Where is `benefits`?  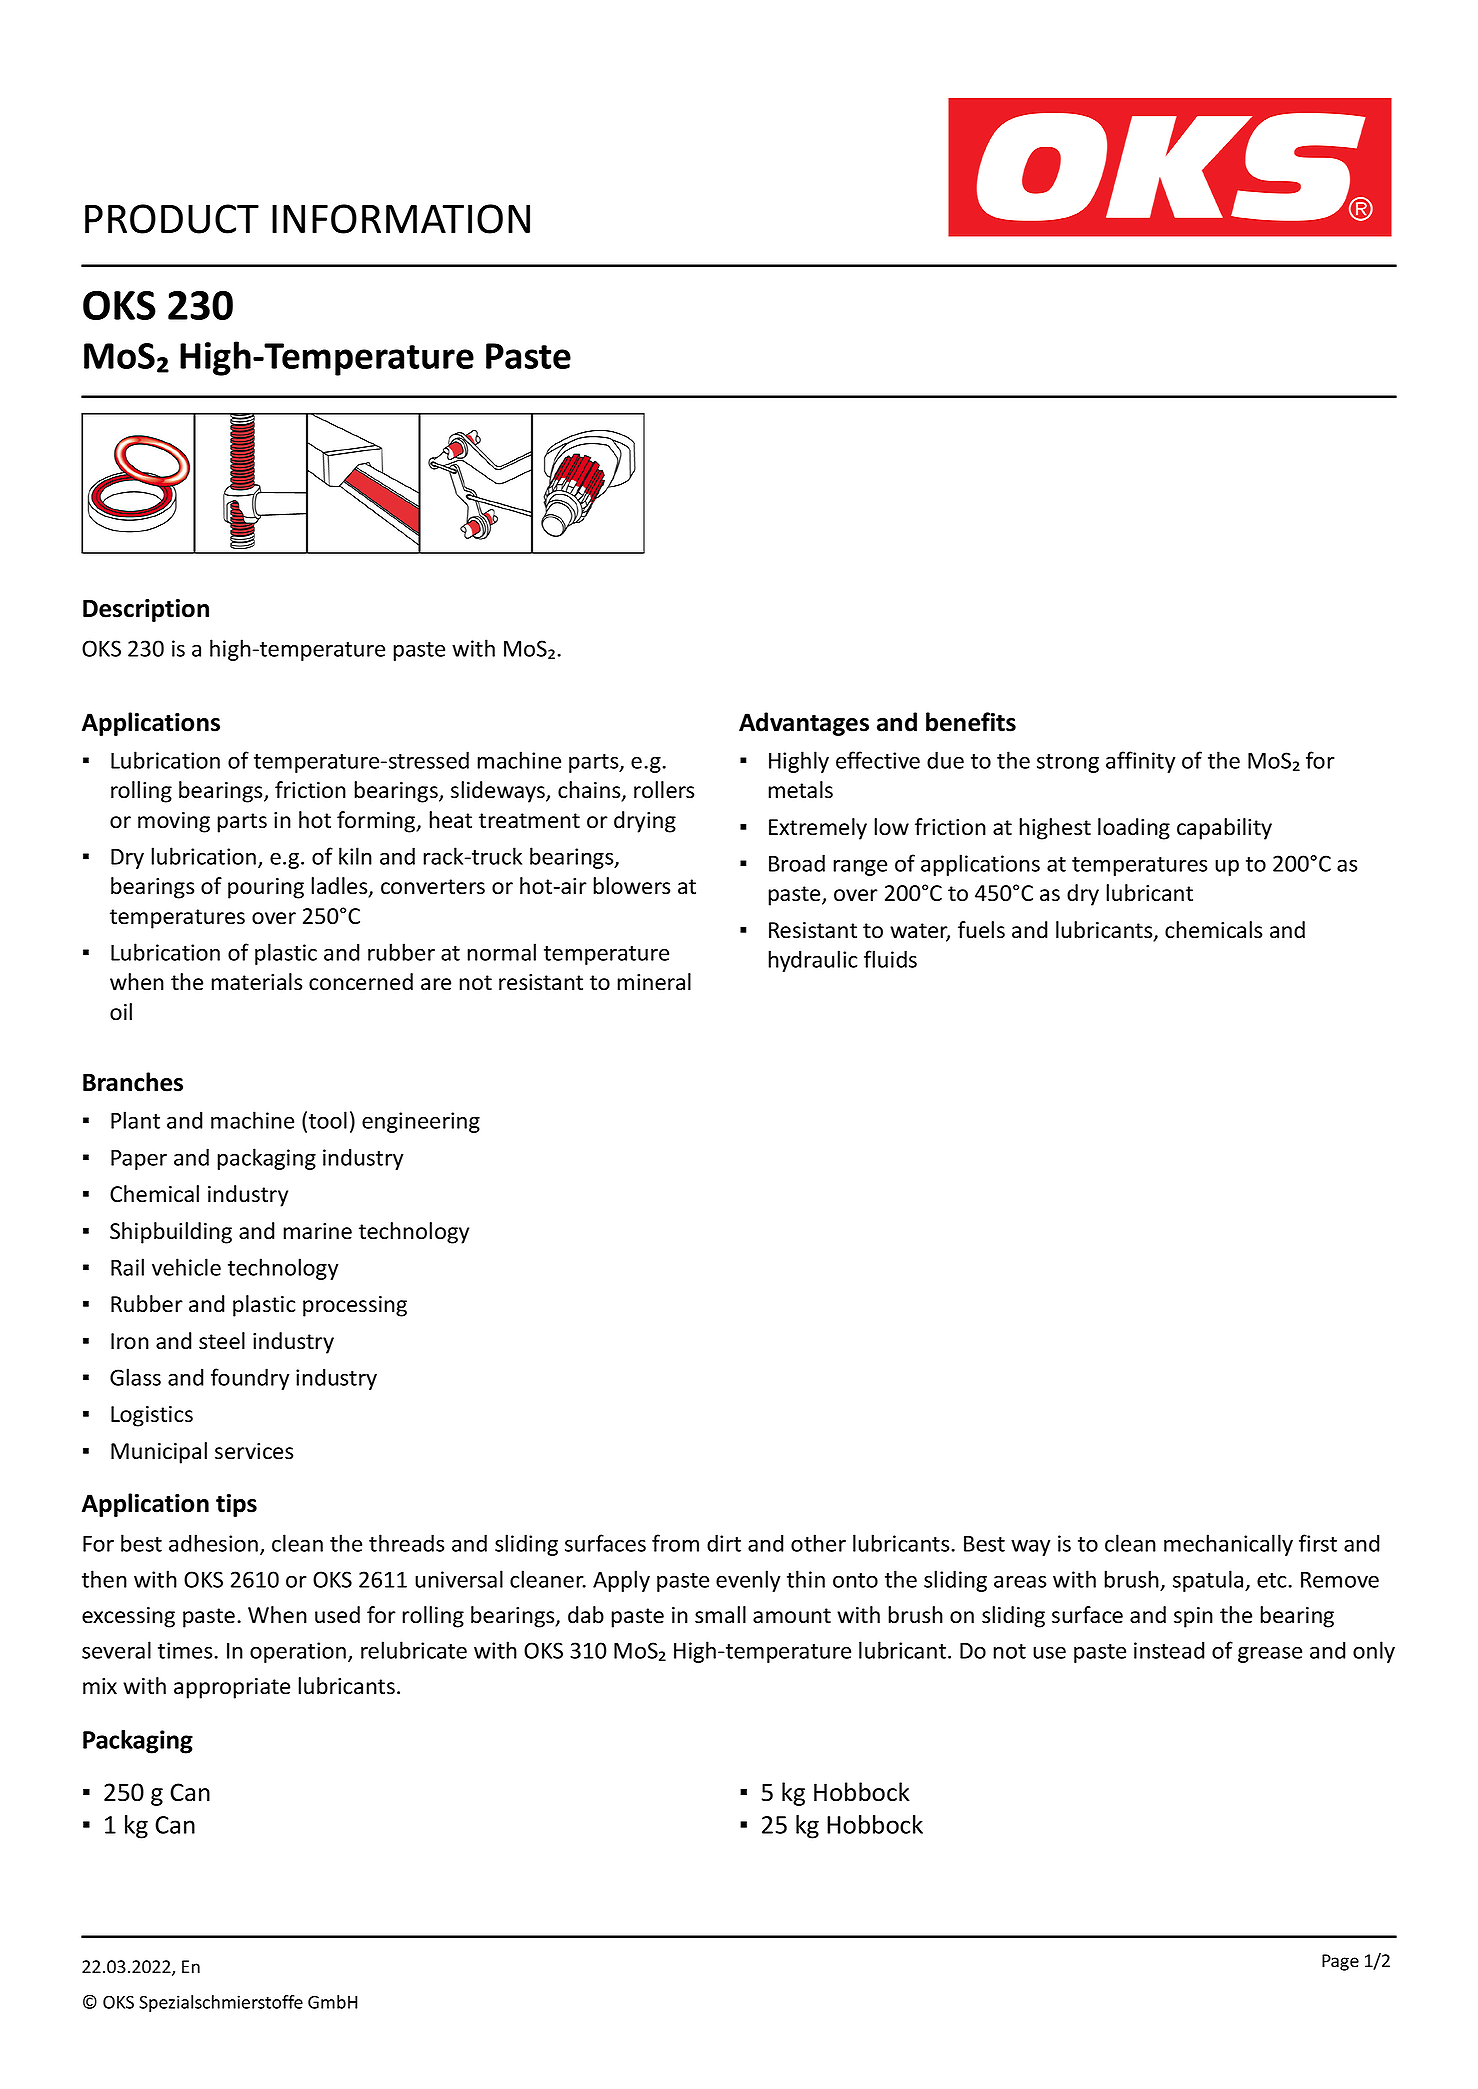 benefits is located at coordinates (971, 722).
